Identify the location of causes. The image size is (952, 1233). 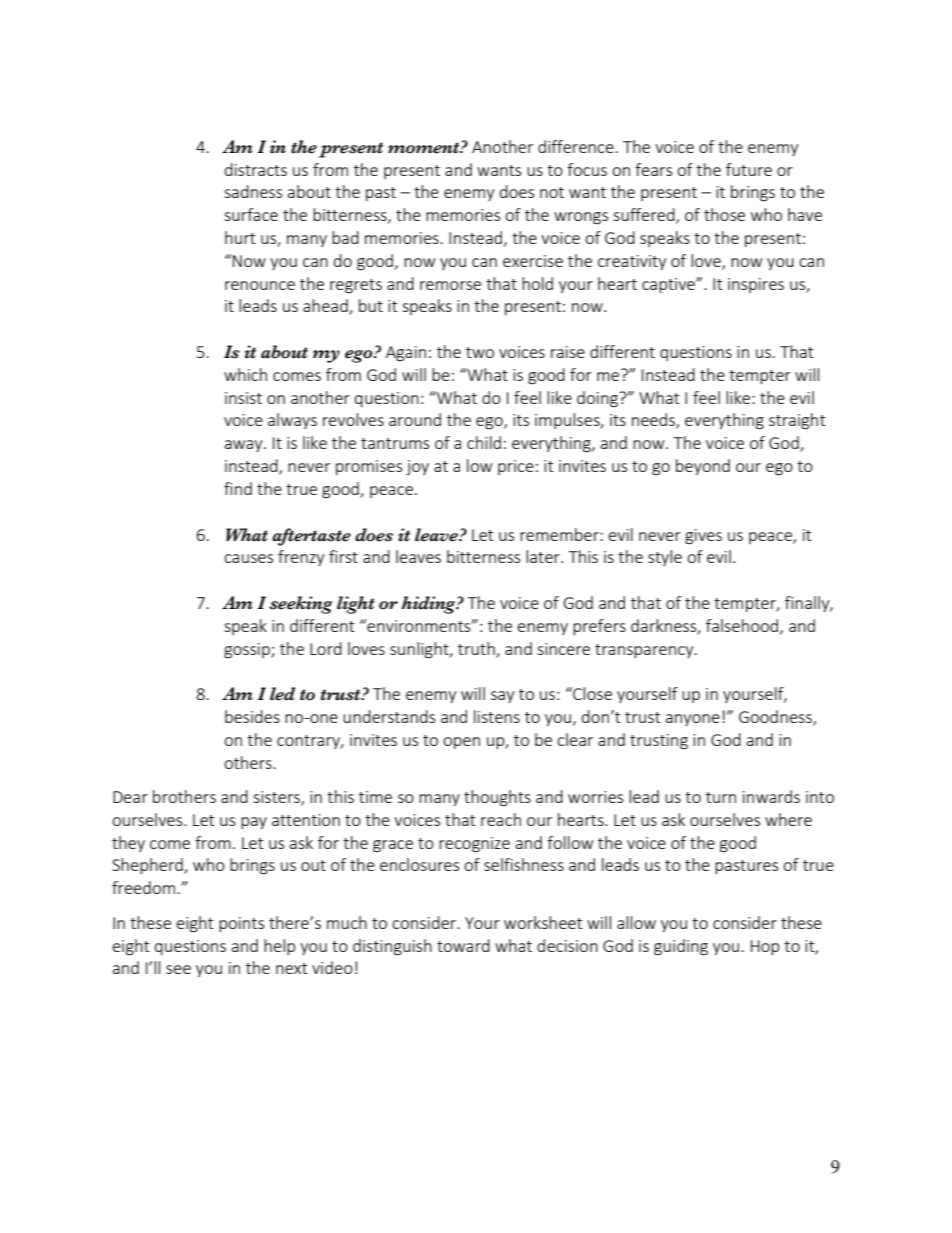
(248, 558).
